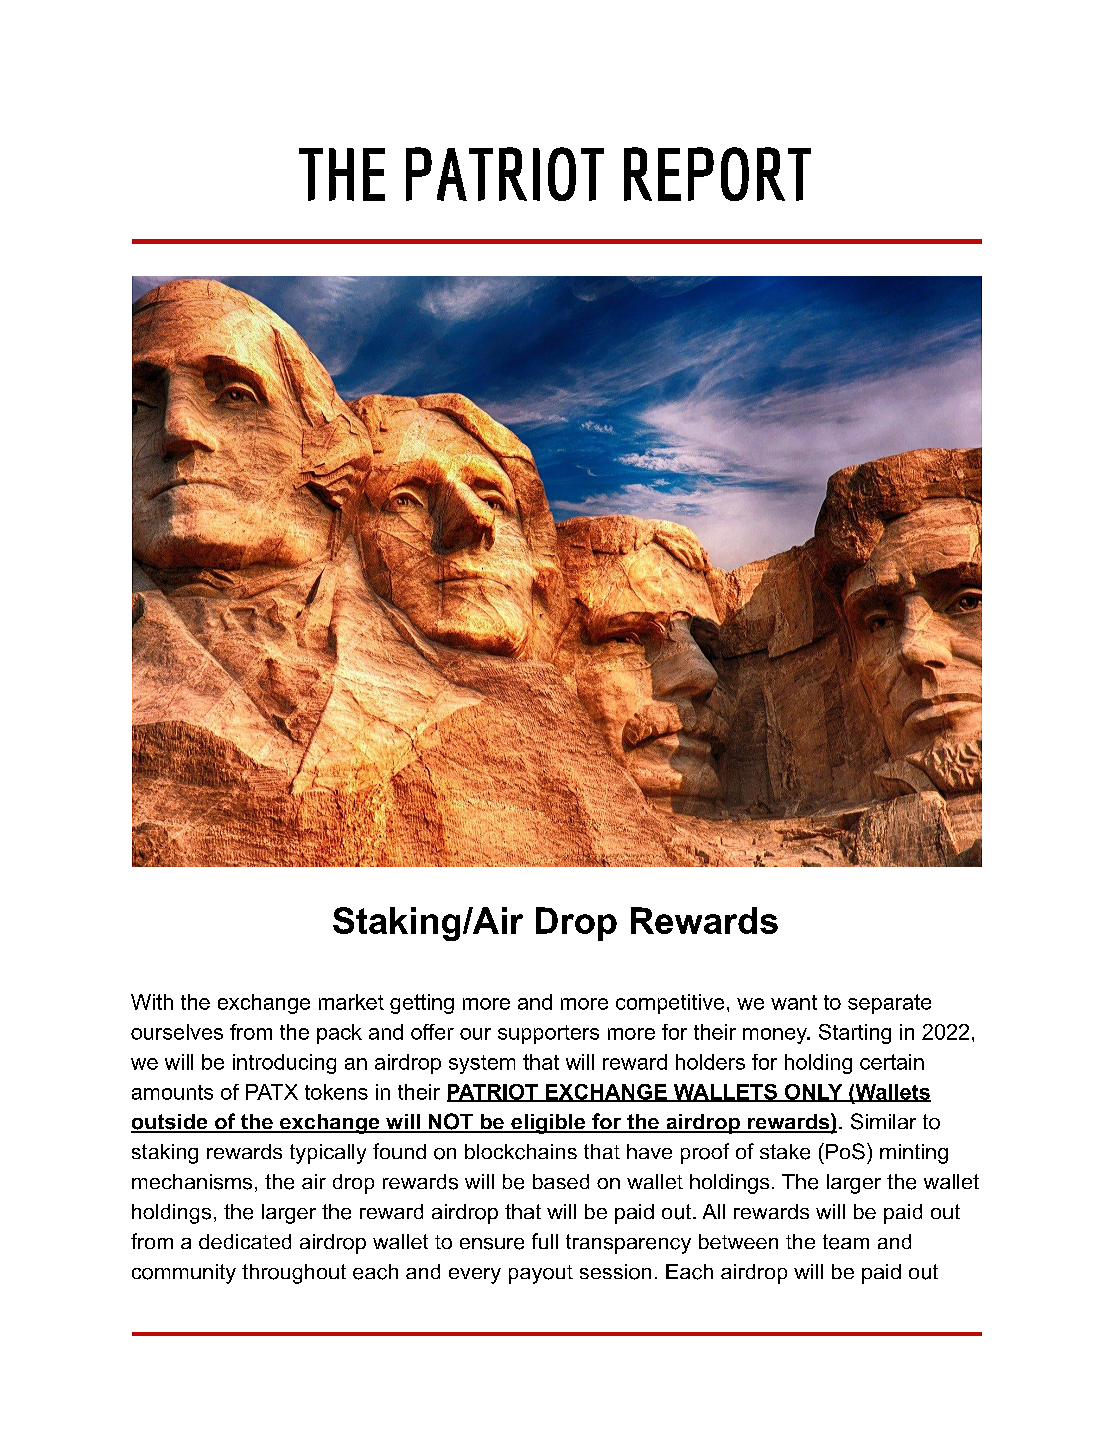 This document has width=1111, height=1438. What do you see at coordinates (548, 1034) in the document?
I see `supporters` at bounding box center [548, 1034].
